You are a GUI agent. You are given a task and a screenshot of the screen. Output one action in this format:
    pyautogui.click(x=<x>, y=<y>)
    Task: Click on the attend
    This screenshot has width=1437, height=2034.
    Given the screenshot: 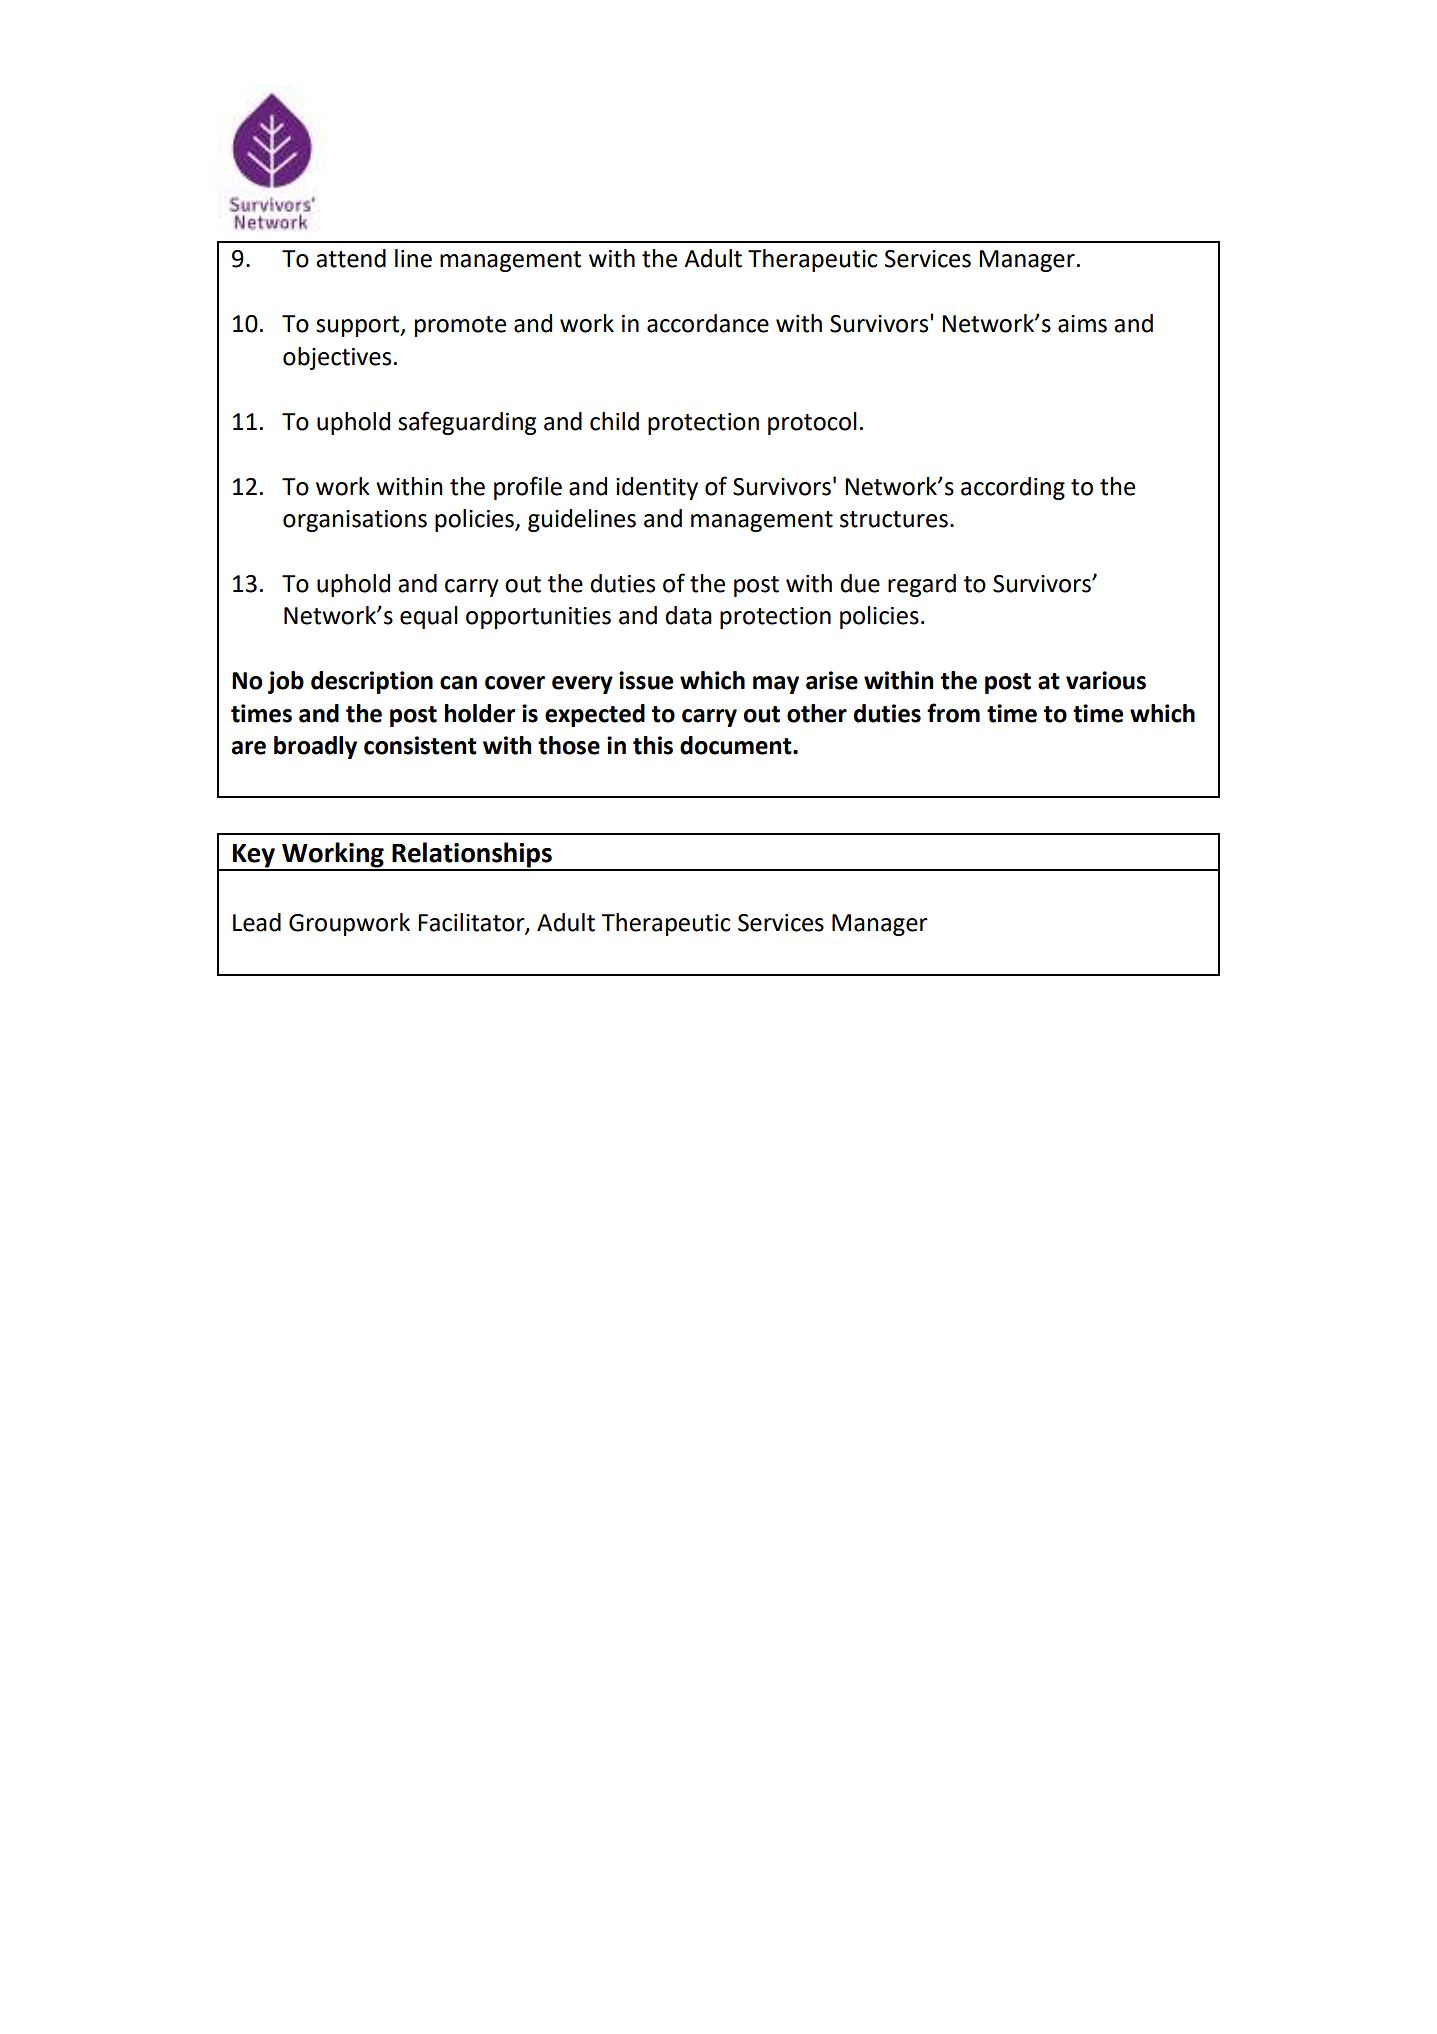 What is the action you would take?
    pyautogui.click(x=351, y=258)
